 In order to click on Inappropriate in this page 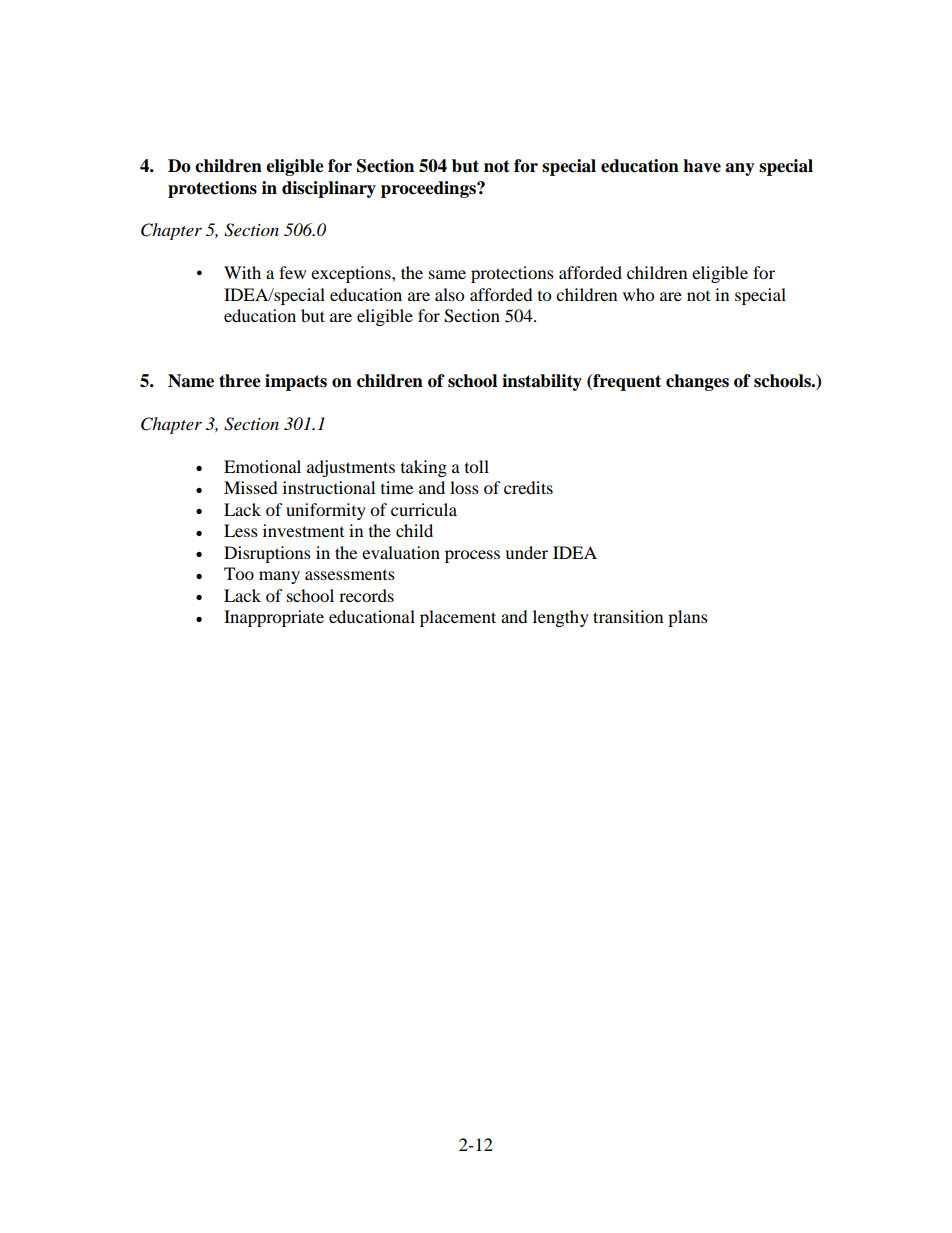, I will do `click(274, 618)`.
